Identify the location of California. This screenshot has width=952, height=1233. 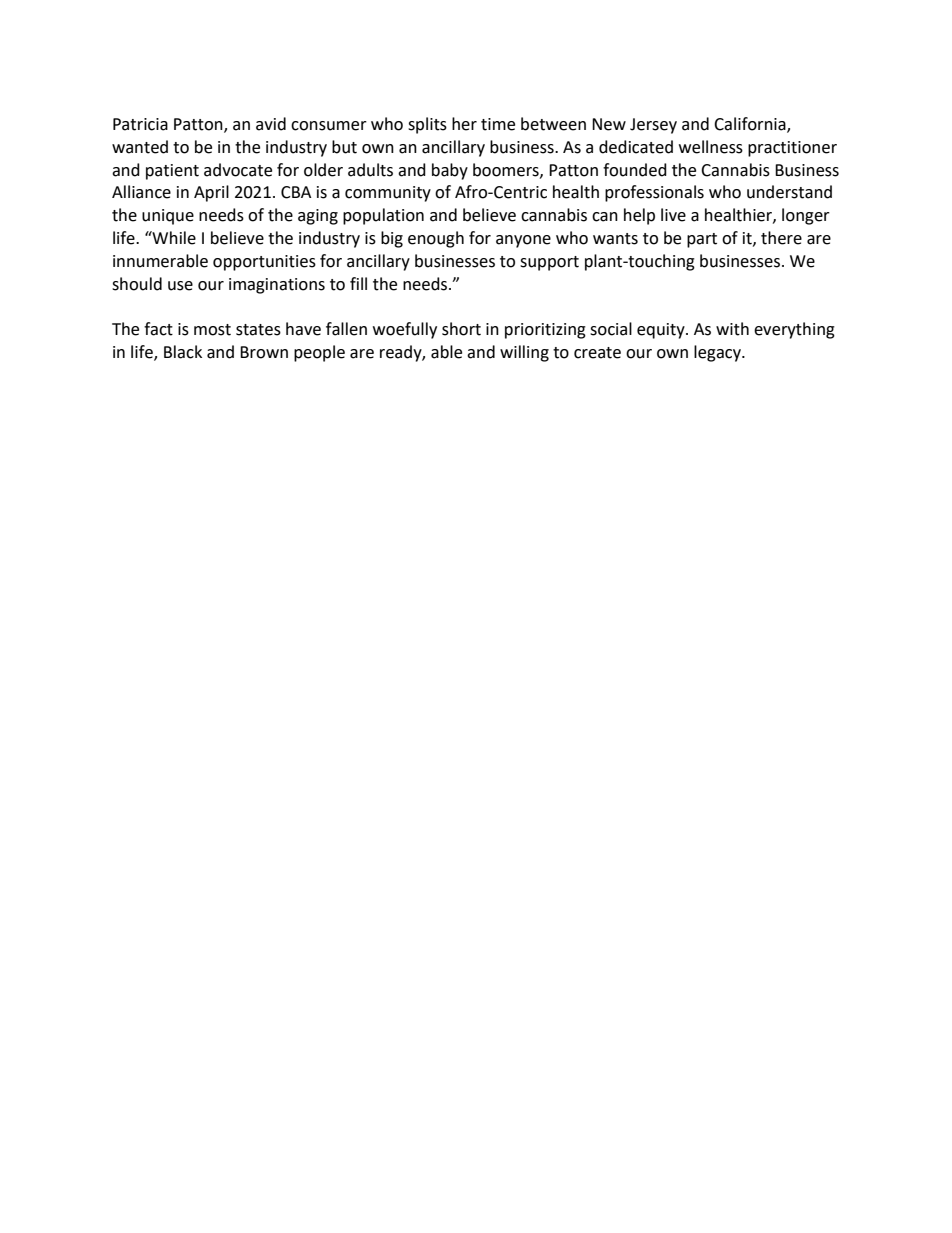
(751, 125).
